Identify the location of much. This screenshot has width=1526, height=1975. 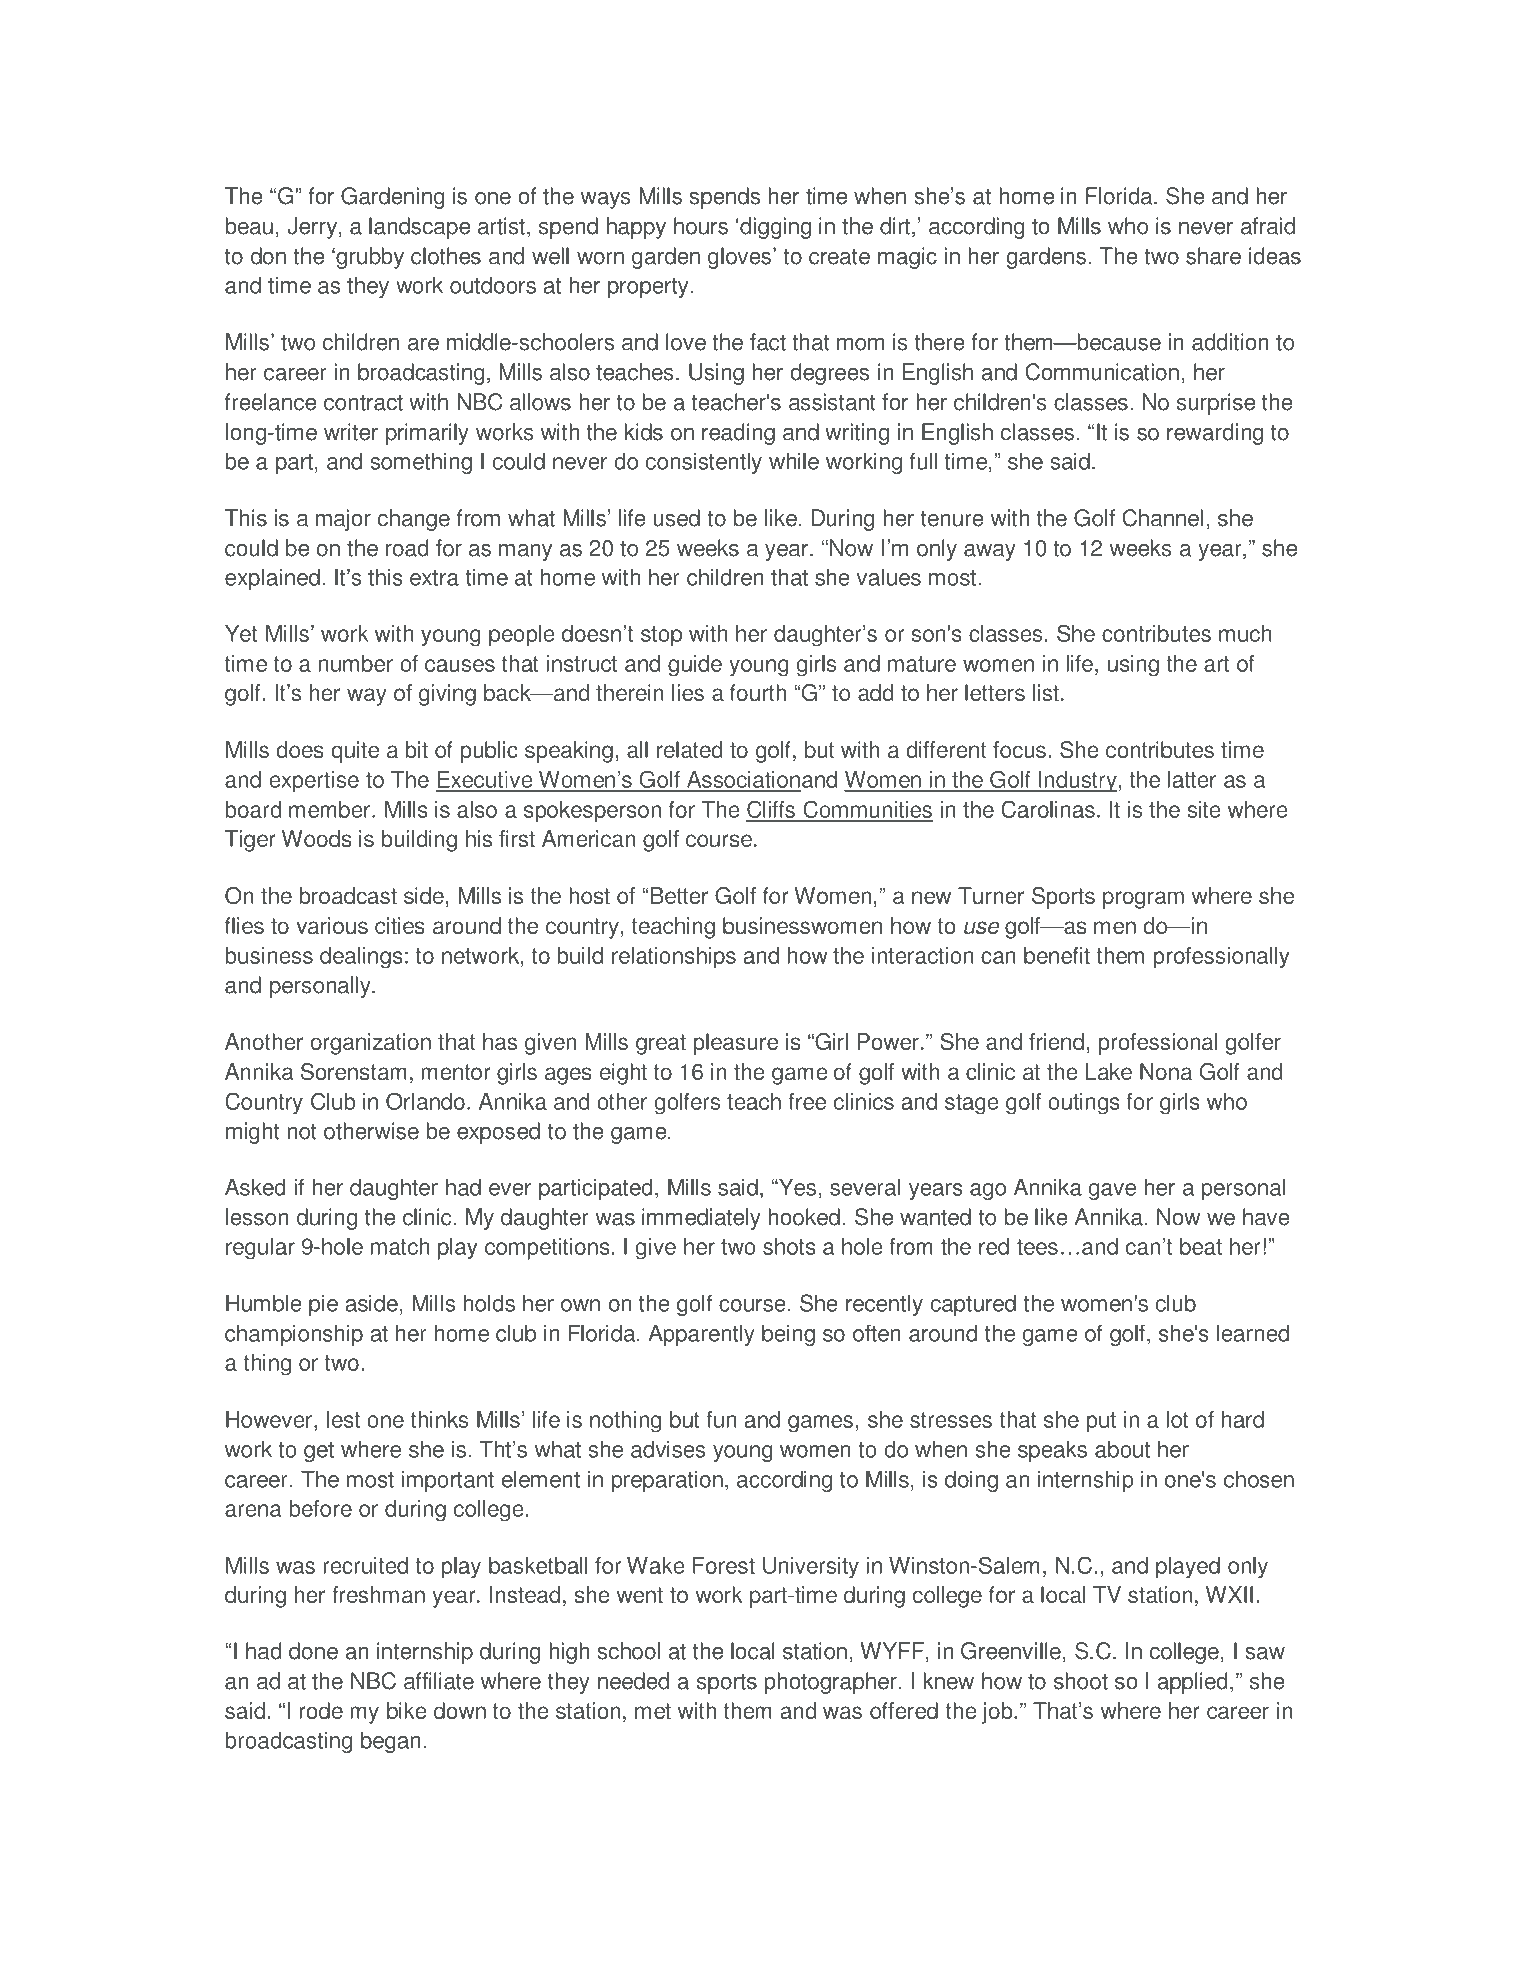
(1245, 633).
